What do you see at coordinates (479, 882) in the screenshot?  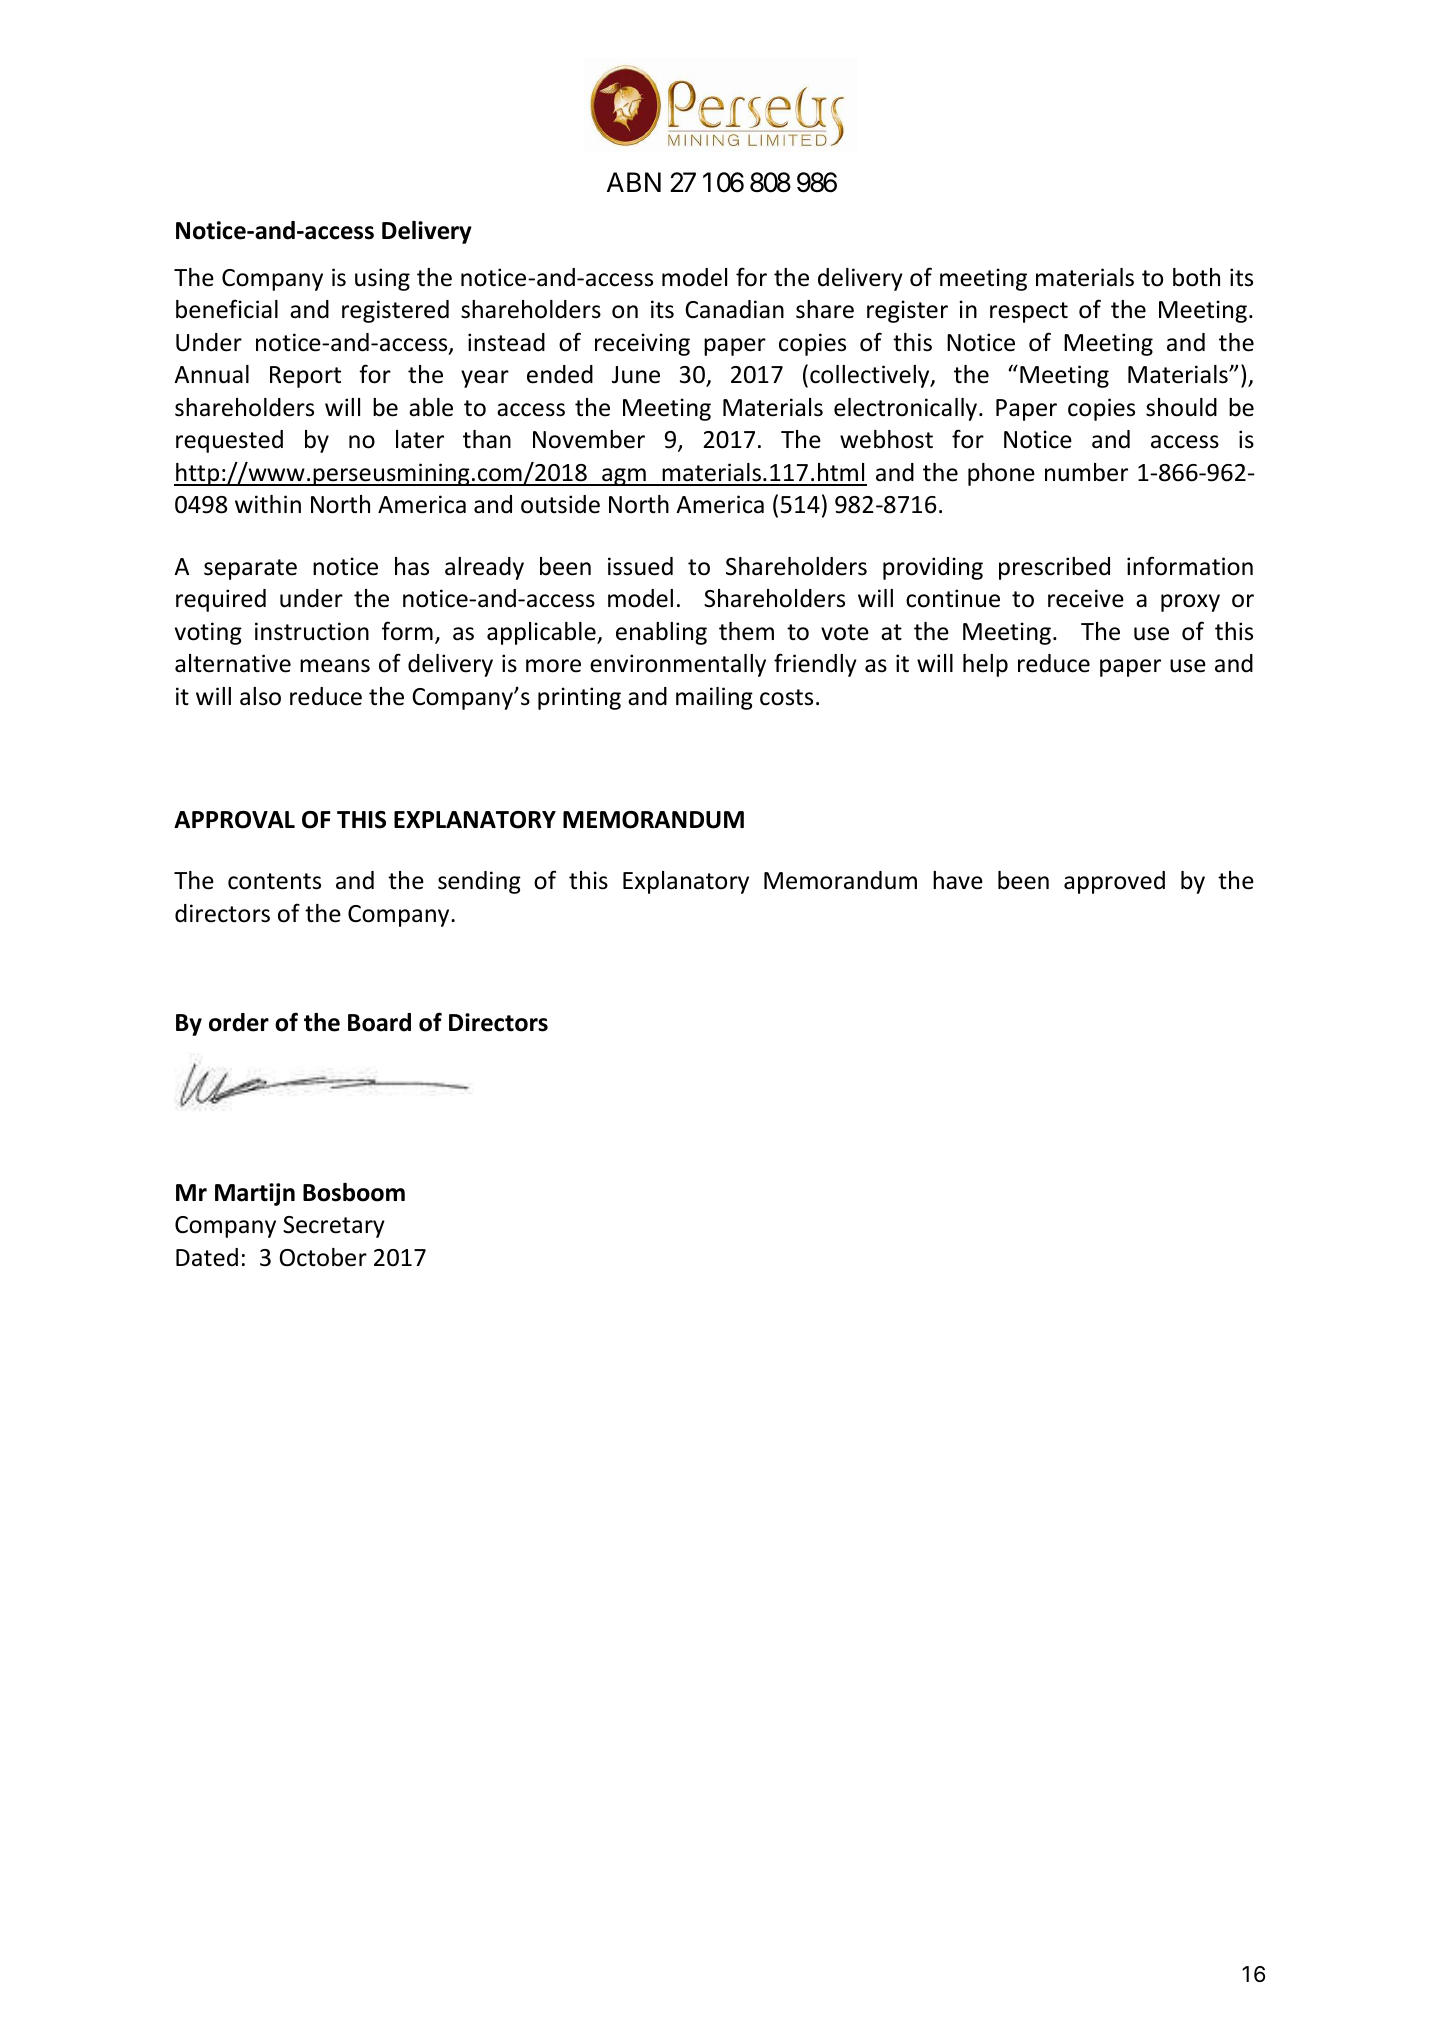 I see `sending` at bounding box center [479, 882].
